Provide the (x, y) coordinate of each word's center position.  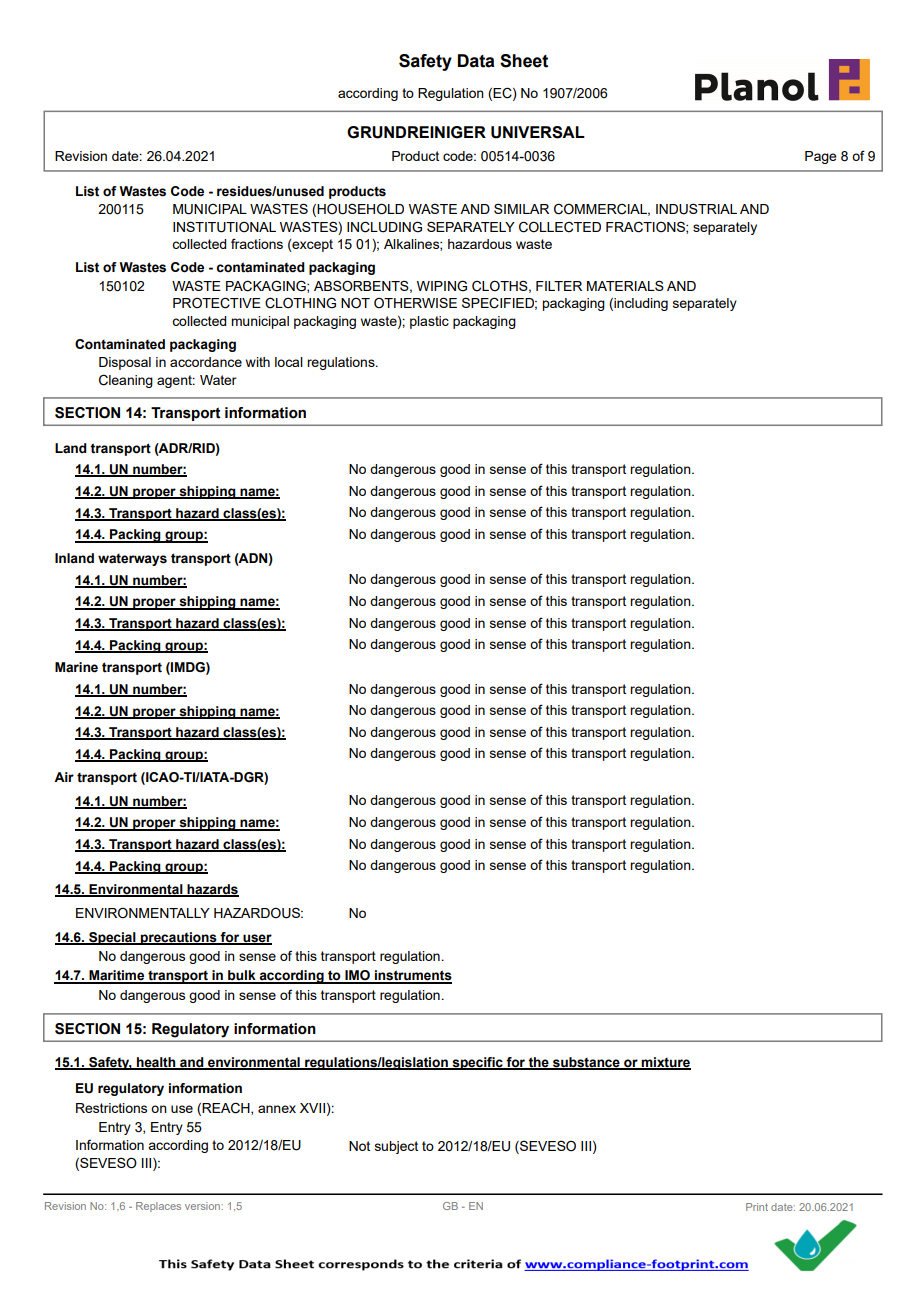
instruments (412, 976)
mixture (665, 1063)
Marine (76, 667)
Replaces (158, 1207)
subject (396, 1147)
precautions (179, 938)
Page (821, 157)
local (289, 362)
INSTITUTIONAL (224, 227)
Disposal (125, 363)
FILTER (559, 286)
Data (476, 61)
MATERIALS (625, 285)
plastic (429, 322)
